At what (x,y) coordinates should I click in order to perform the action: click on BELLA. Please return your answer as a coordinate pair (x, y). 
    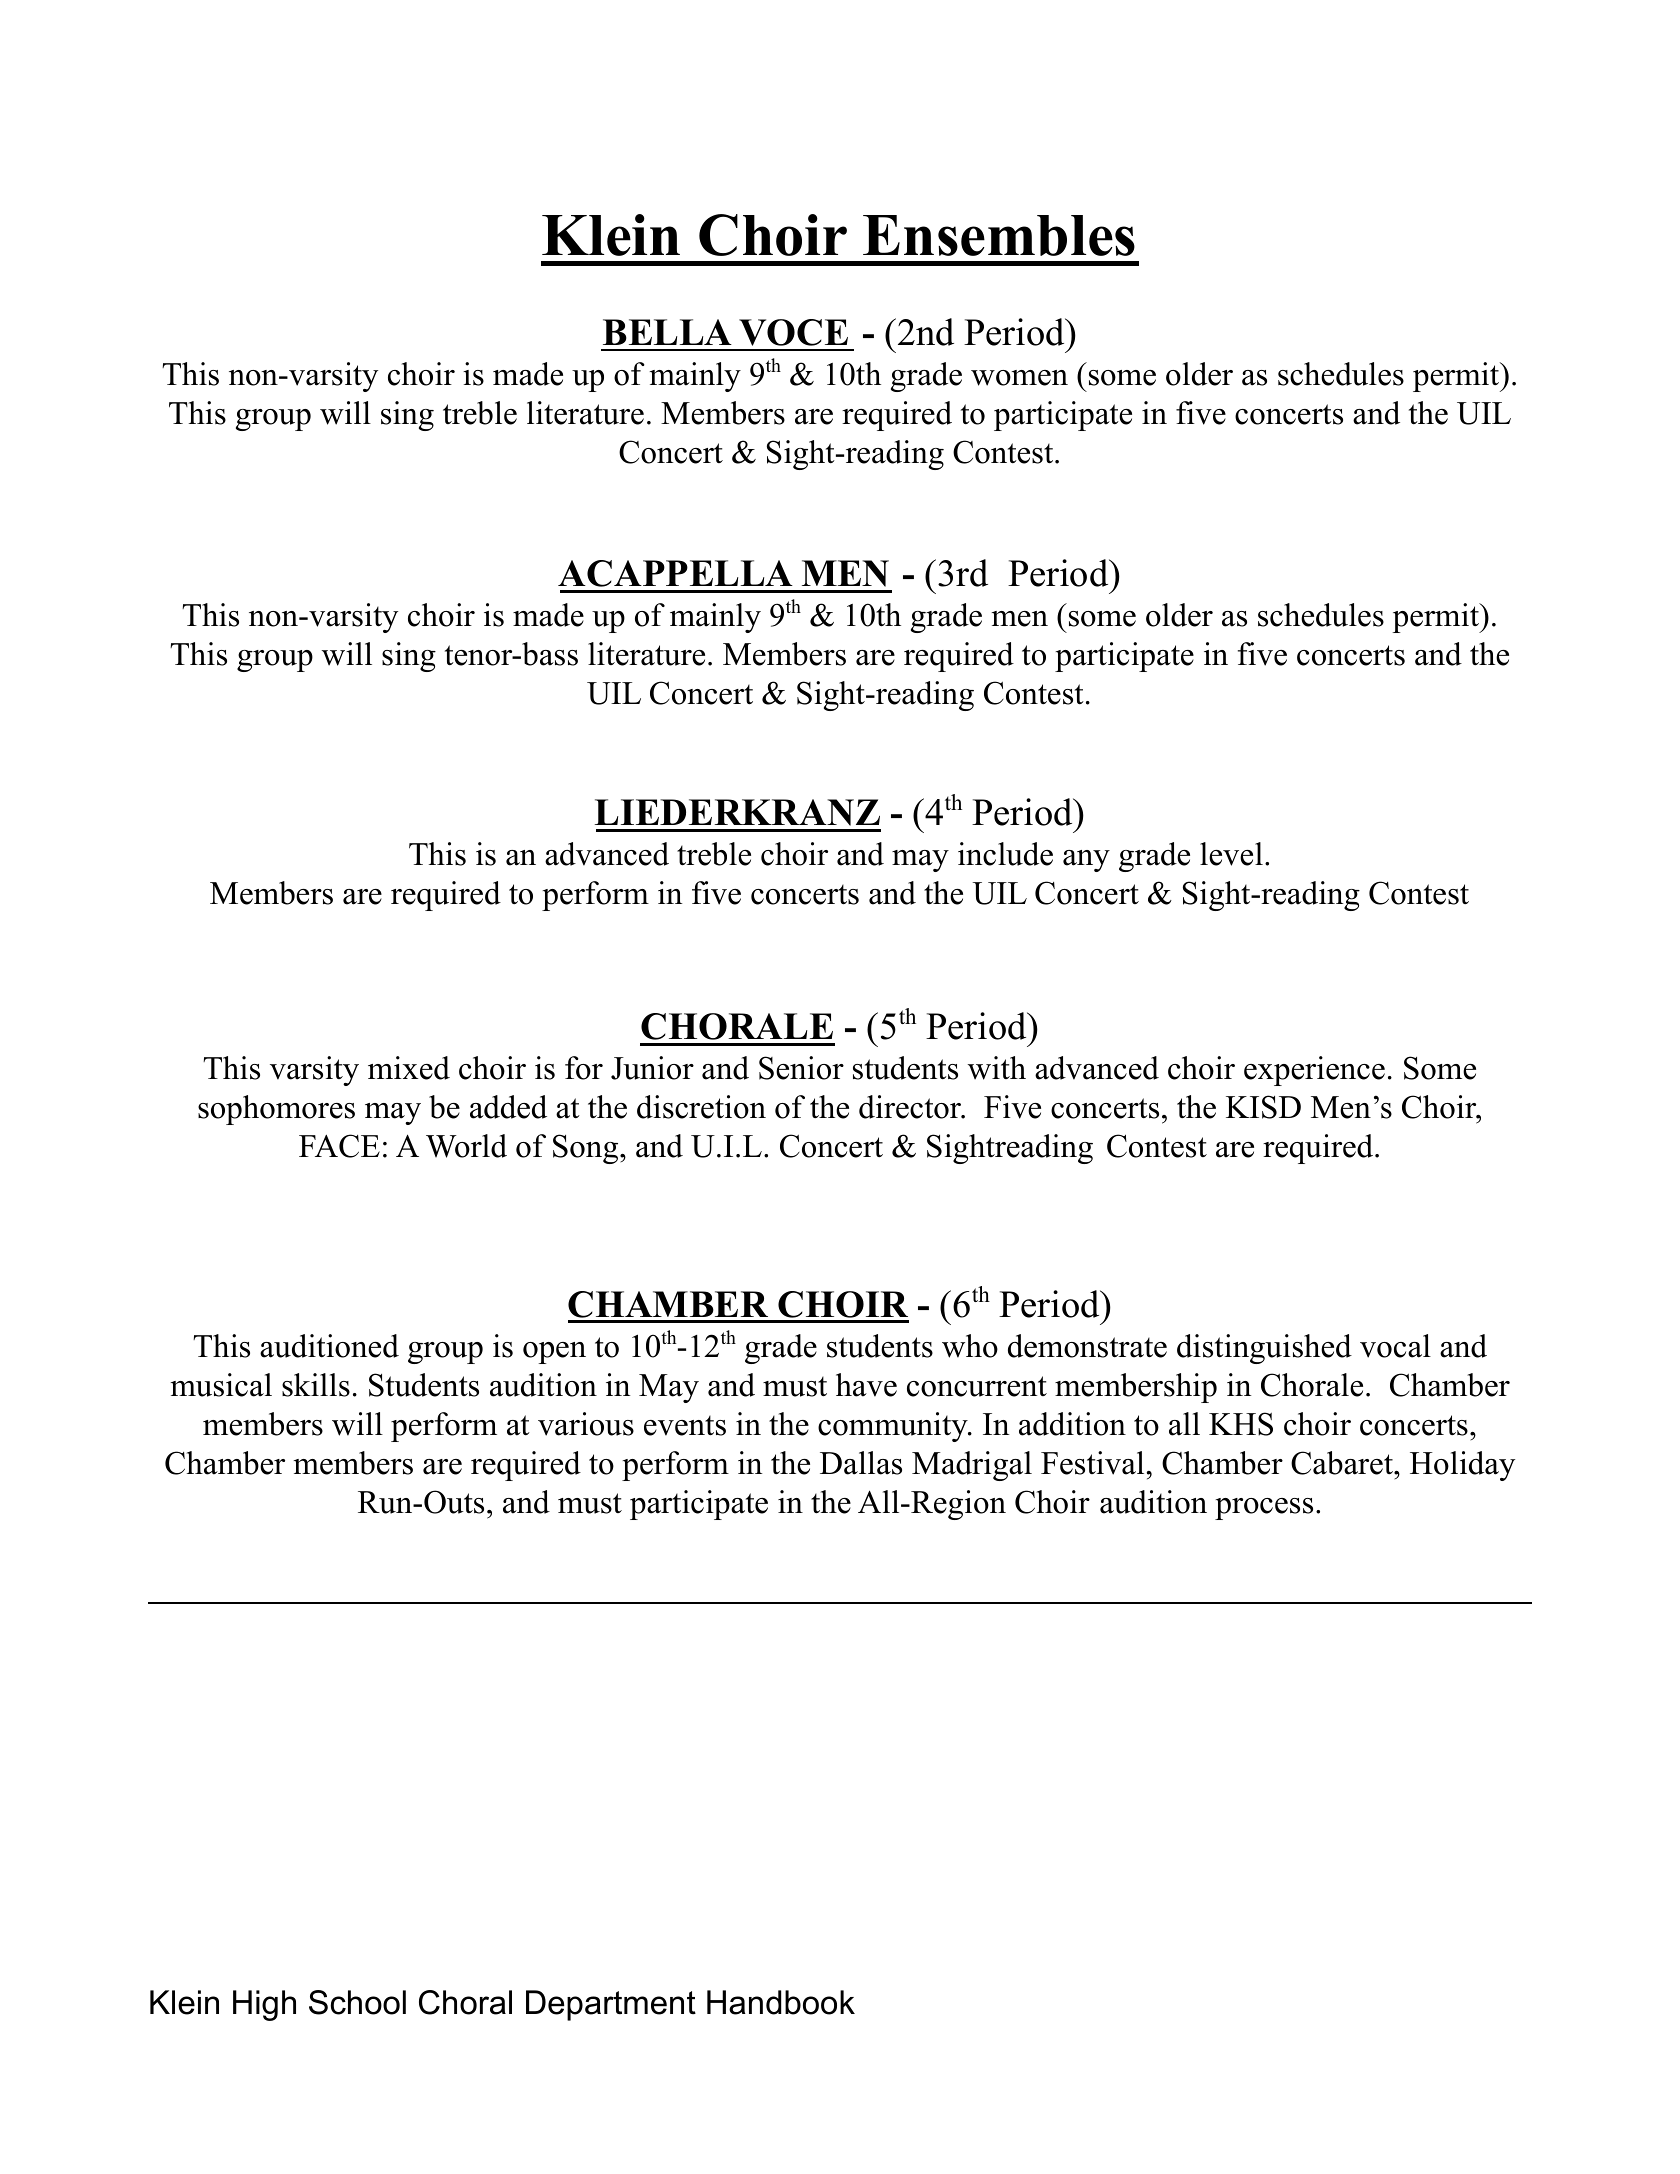
    Looking at the image, I should click on (667, 332).
